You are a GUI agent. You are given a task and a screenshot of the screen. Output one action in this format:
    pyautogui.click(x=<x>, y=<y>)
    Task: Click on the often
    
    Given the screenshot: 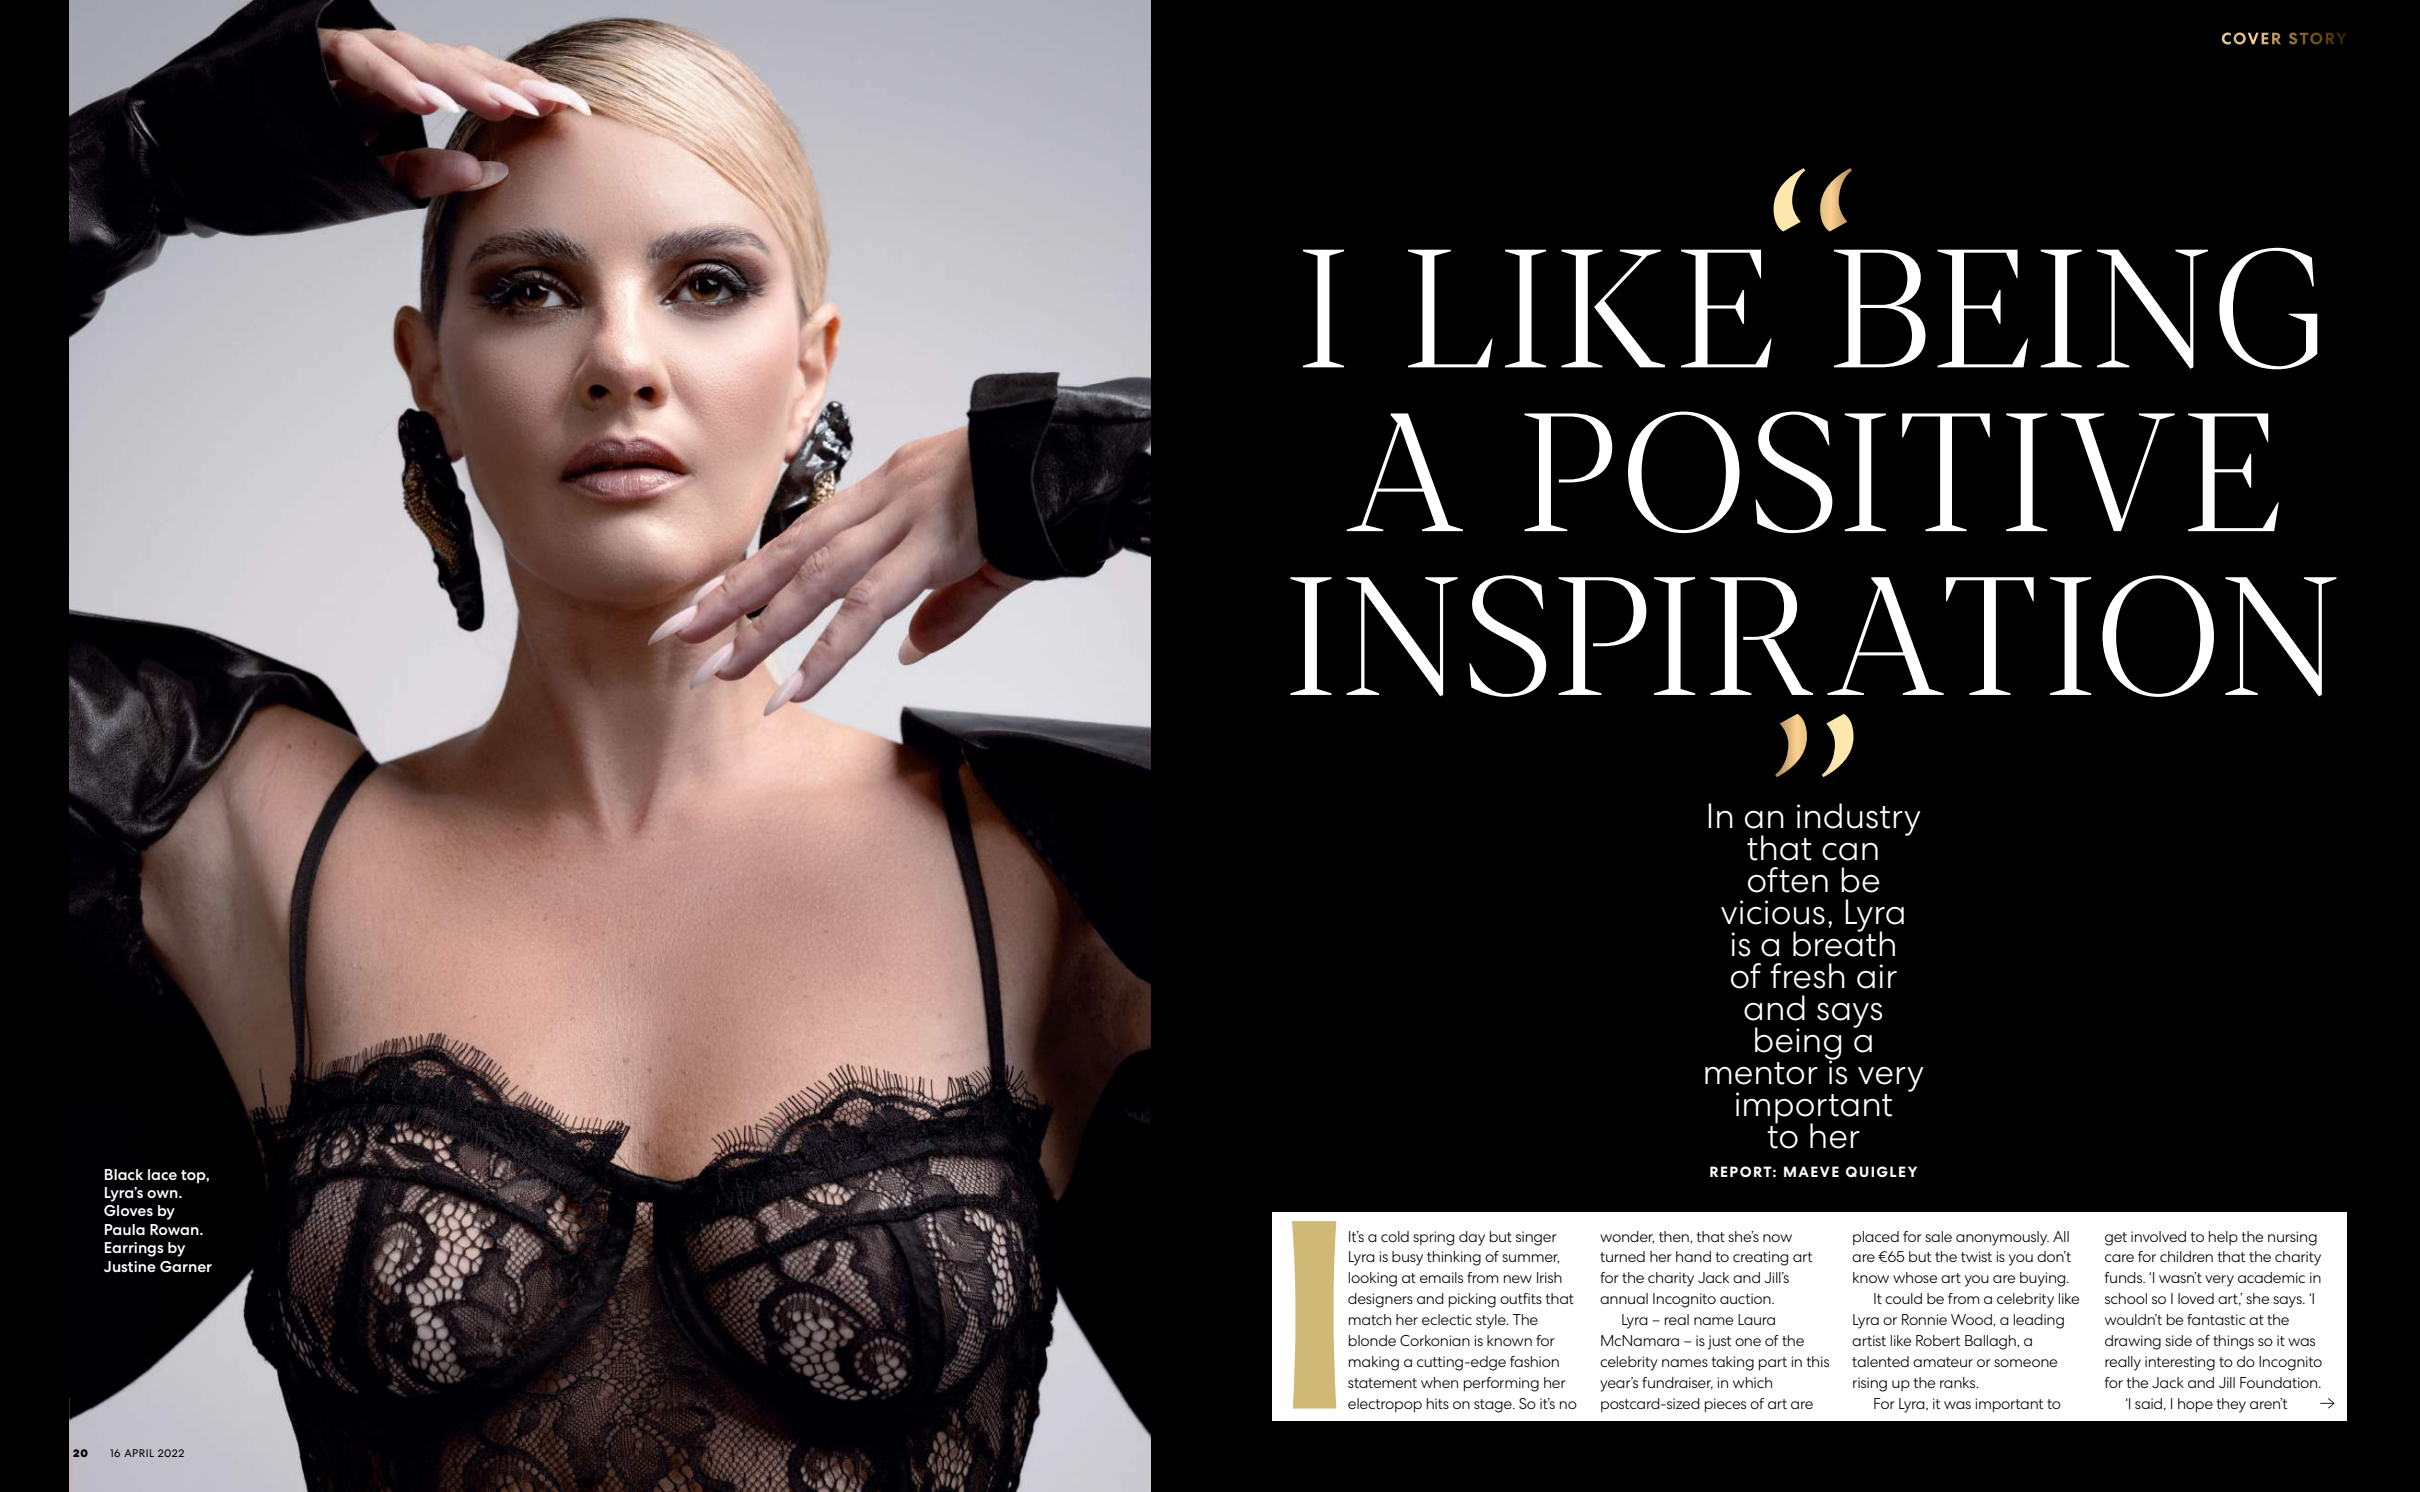 What is the action you would take?
    pyautogui.click(x=1788, y=880)
